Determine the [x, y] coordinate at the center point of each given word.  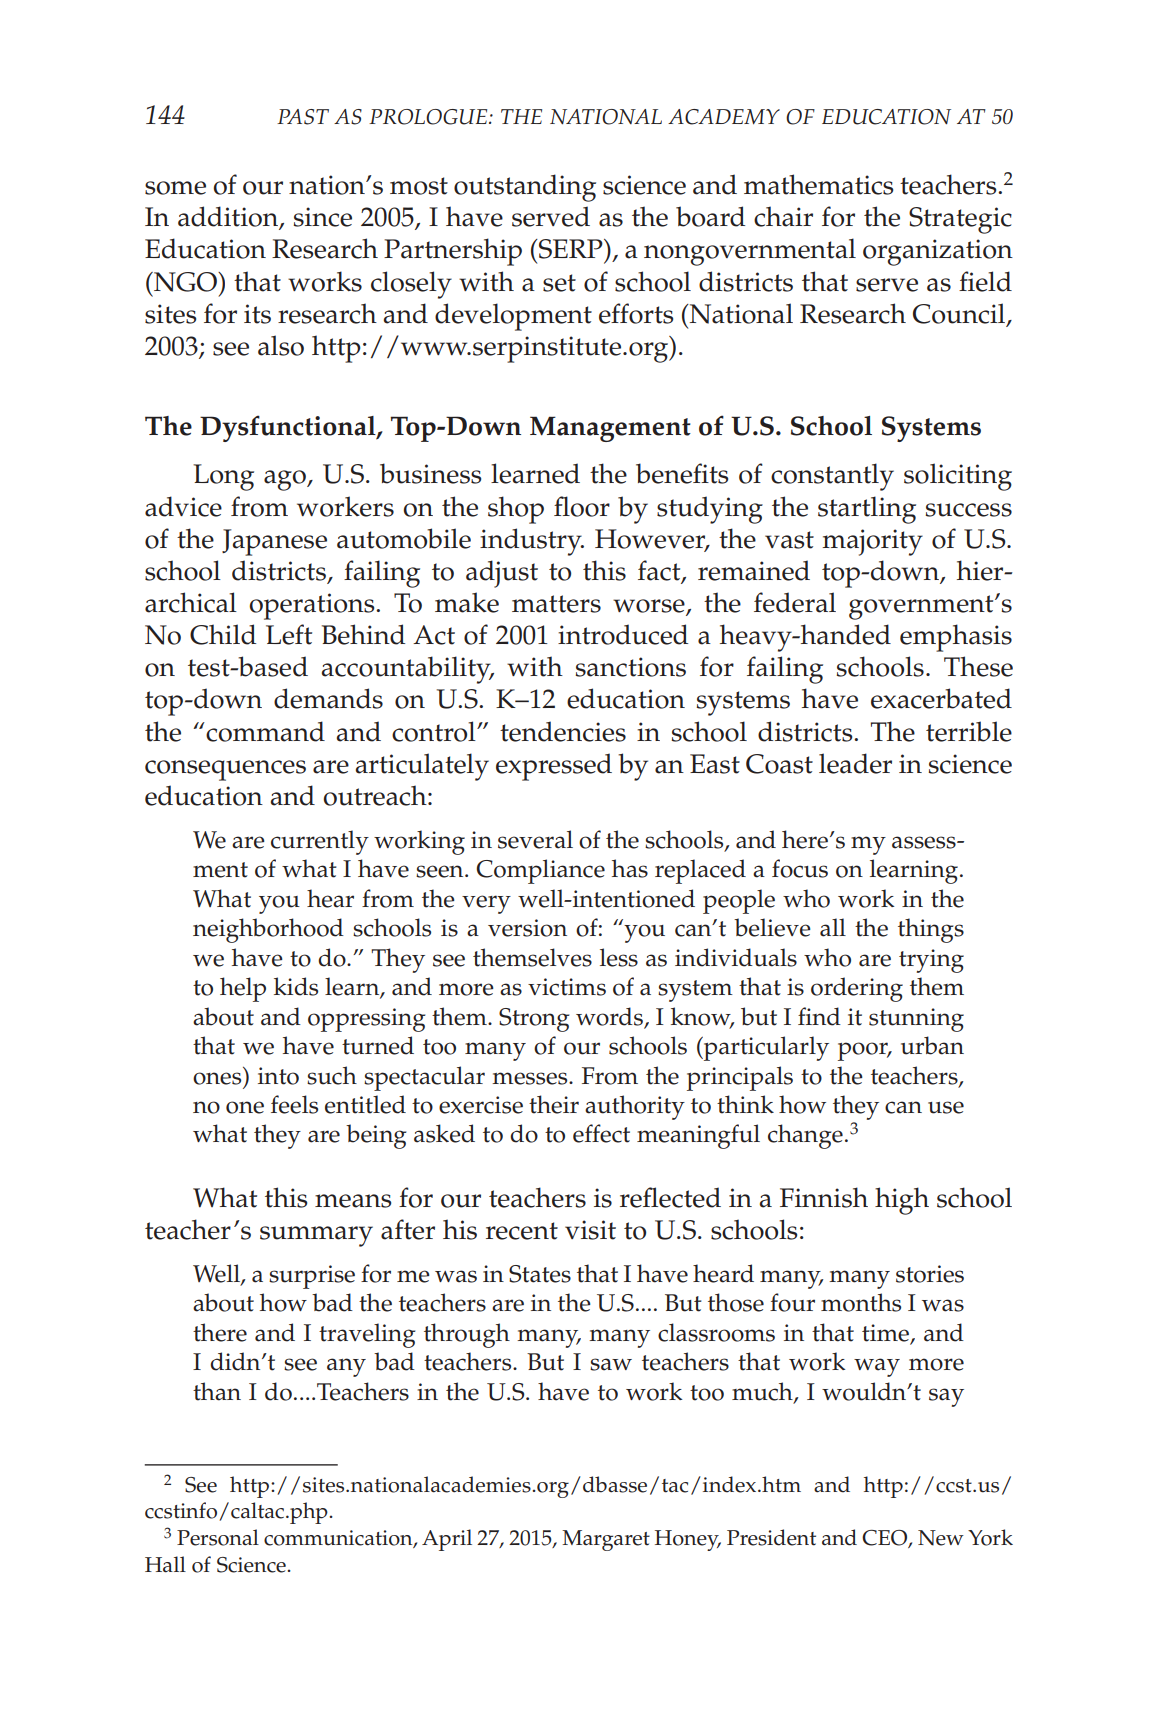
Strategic [960, 220]
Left [289, 634]
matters [556, 604]
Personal [218, 1537]
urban [932, 1045]
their [554, 1104]
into [278, 1076]
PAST [303, 117]
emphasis [956, 638]
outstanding [525, 188]
